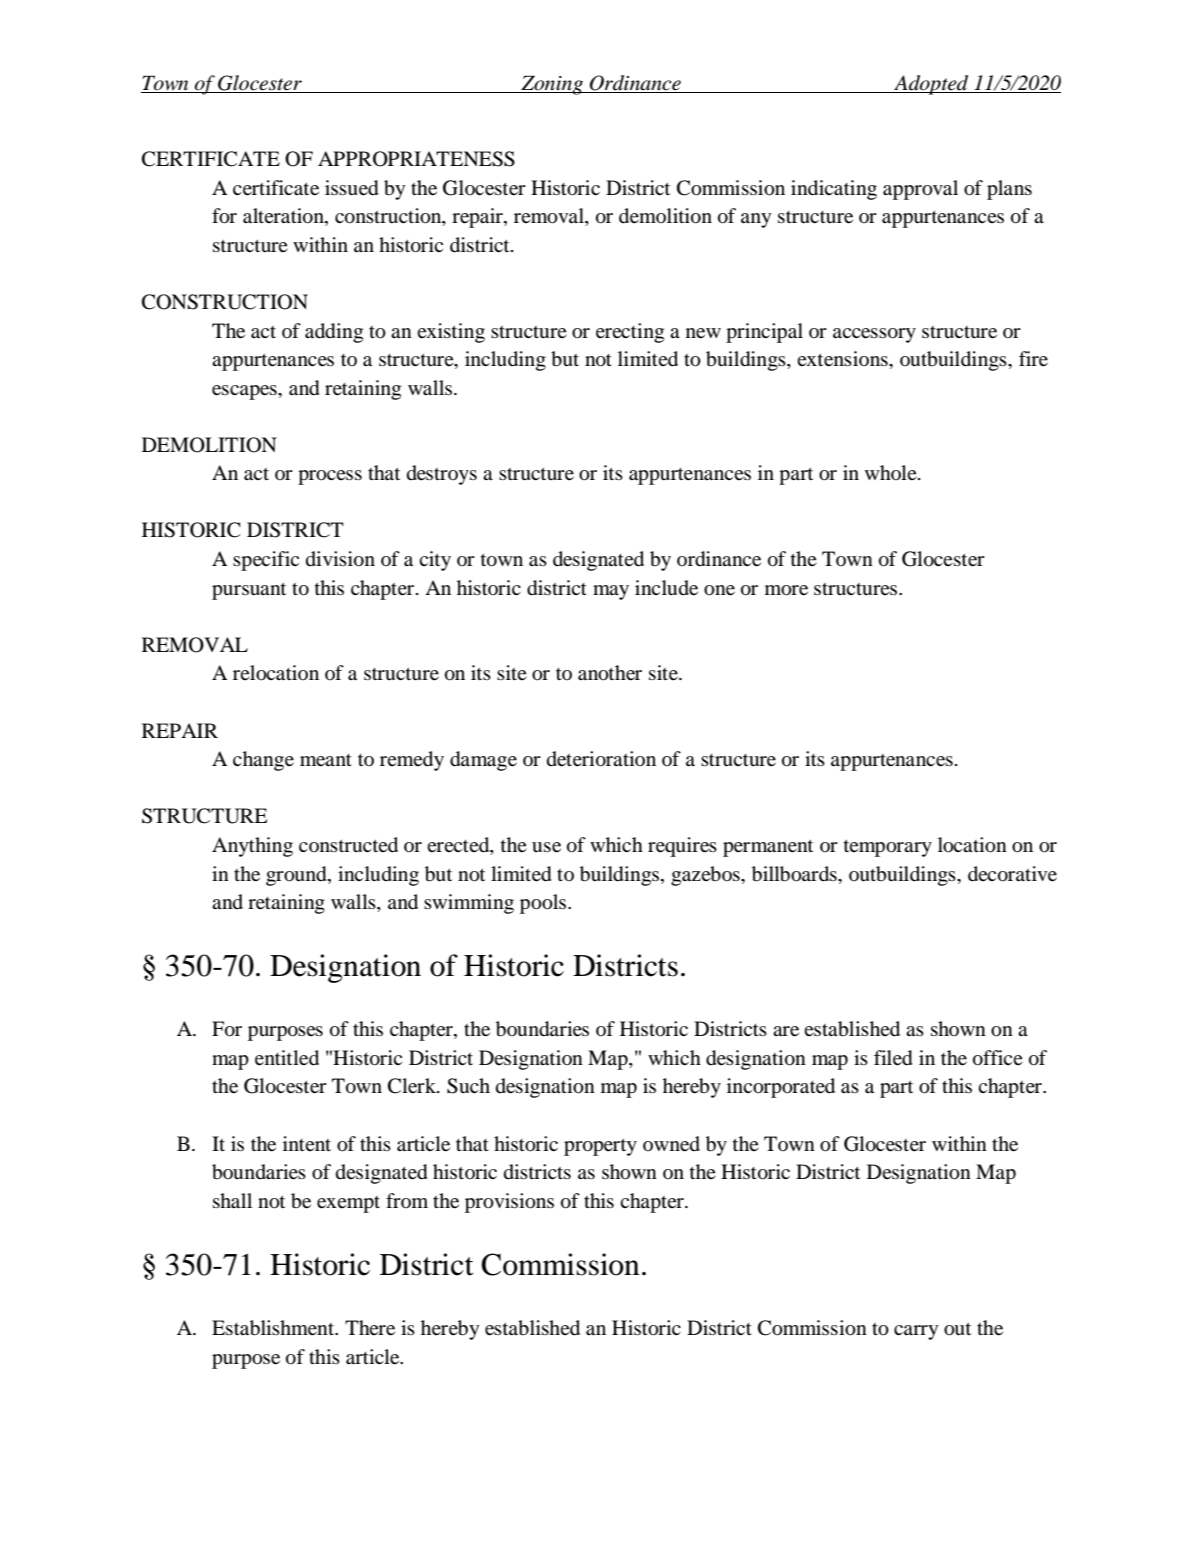 The height and width of the screenshot is (1556, 1202). Describe the element at coordinates (552, 85) in the screenshot. I see `Zoning` at that location.
